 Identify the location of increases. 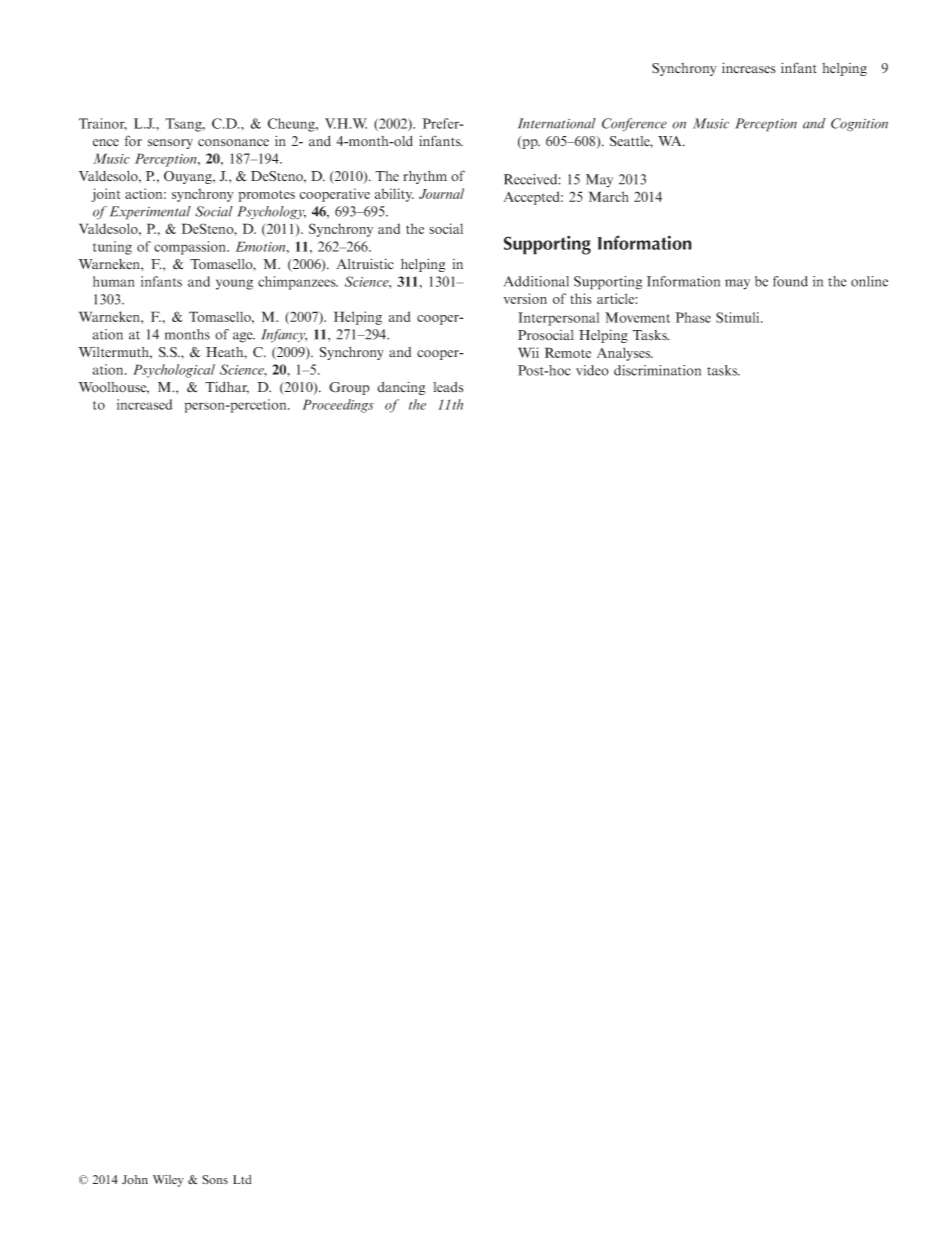
(749, 68).
